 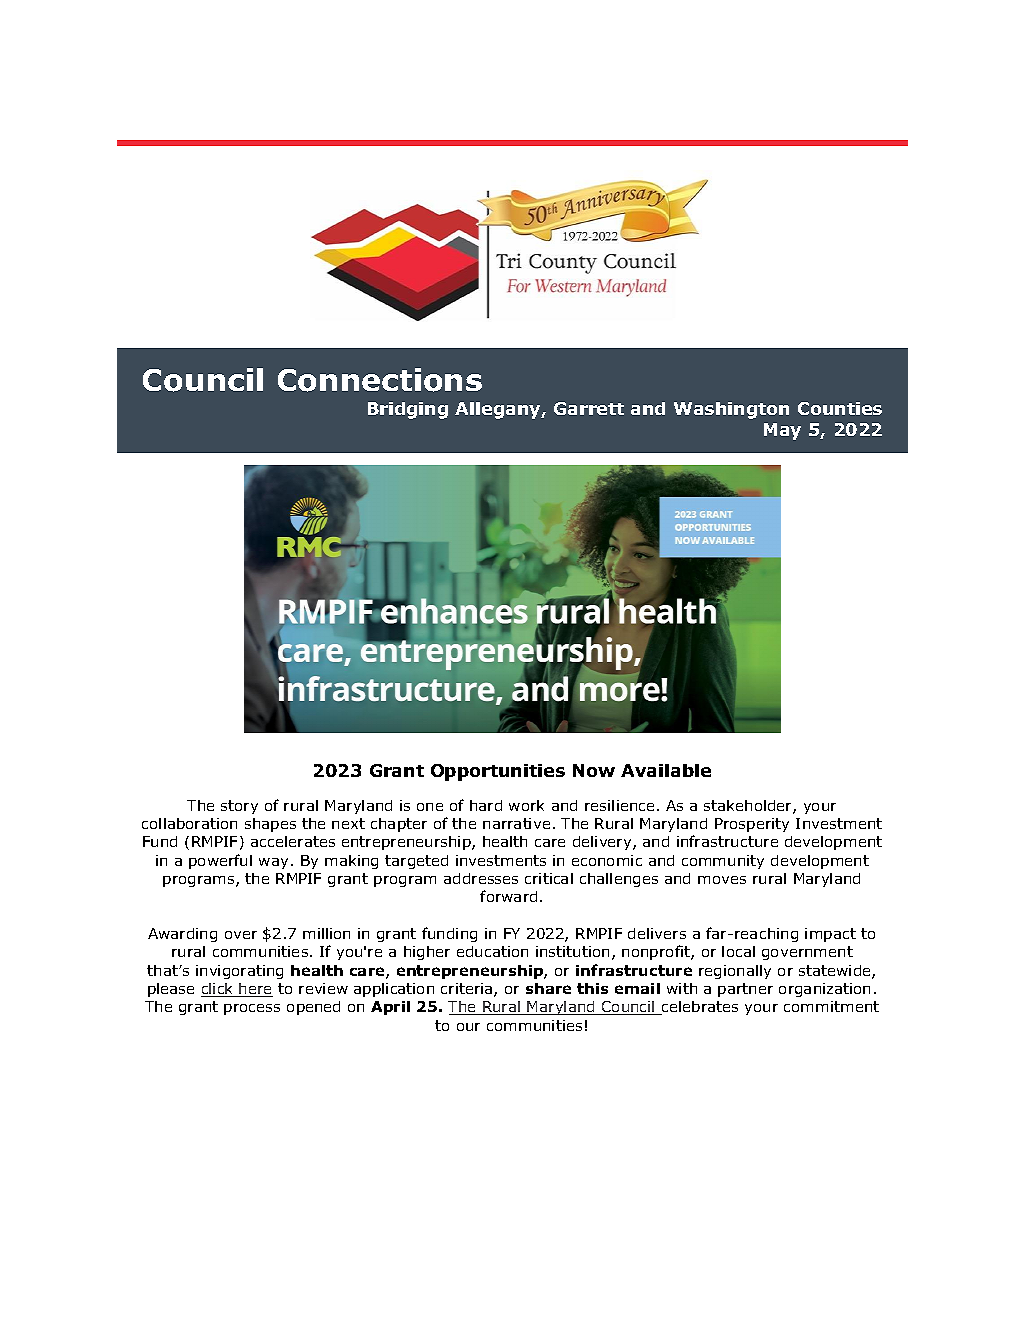 What do you see at coordinates (589, 408) in the screenshot?
I see `Garrett` at bounding box center [589, 408].
